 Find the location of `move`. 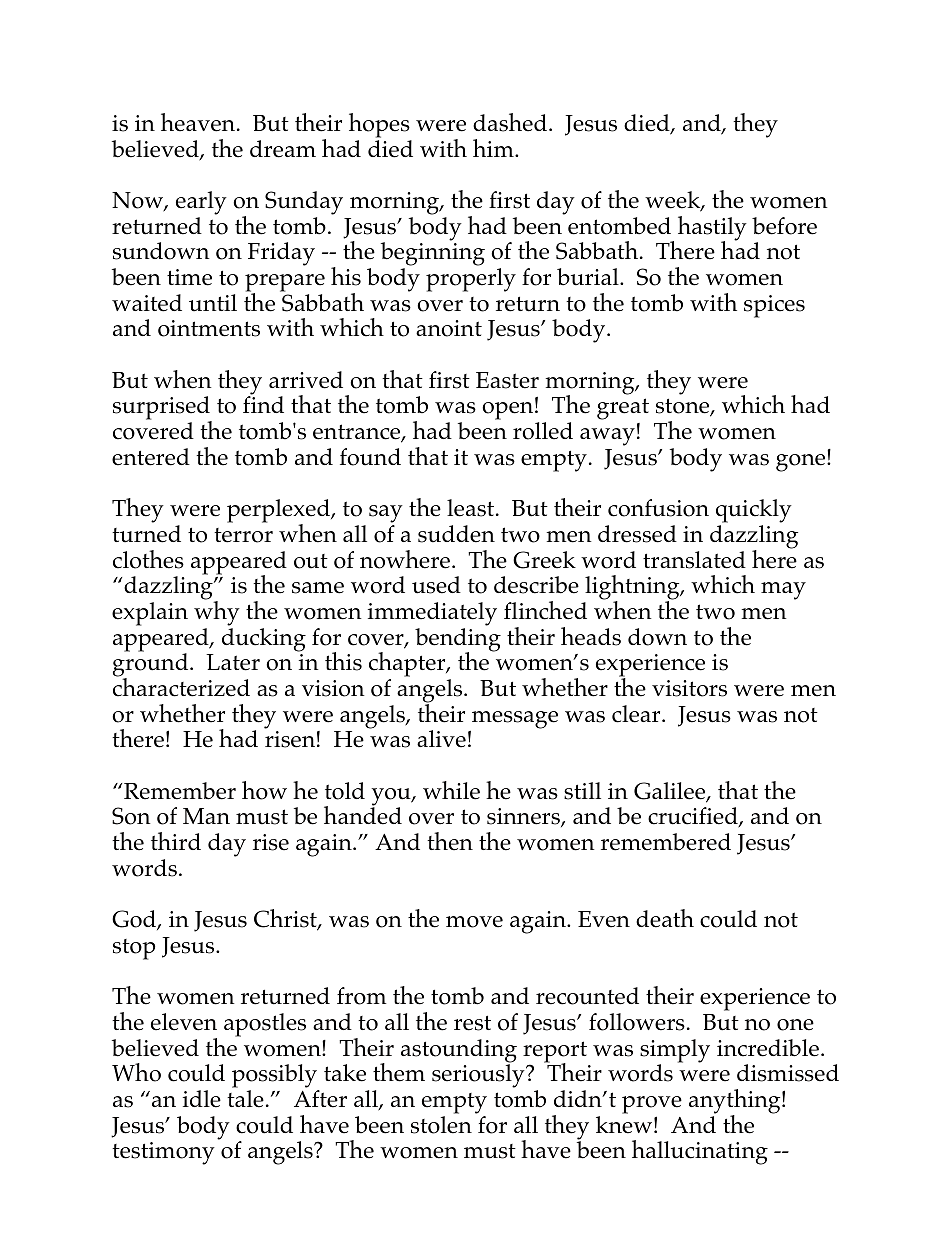

move is located at coordinates (474, 922).
